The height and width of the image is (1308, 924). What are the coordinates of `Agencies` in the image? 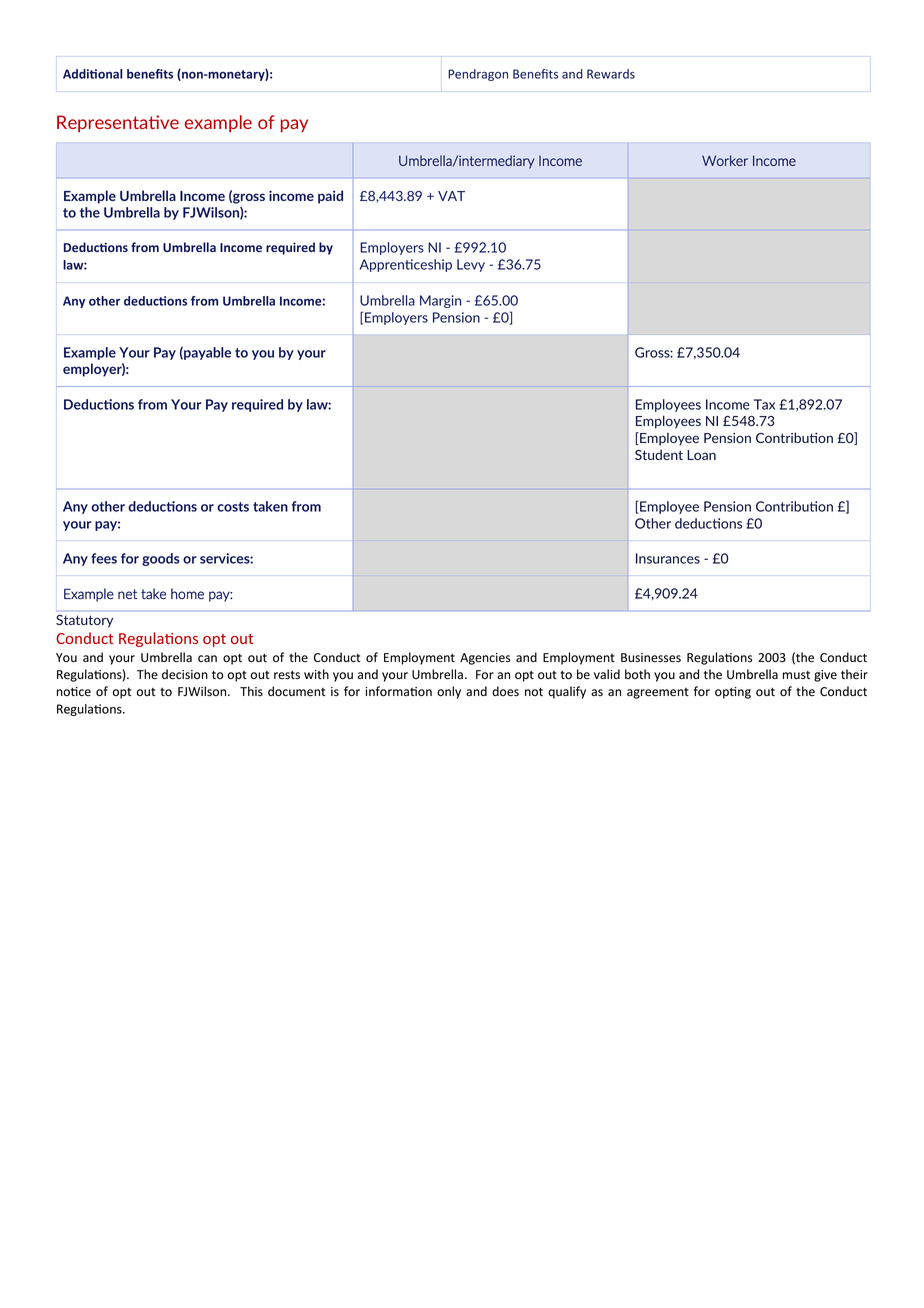 It's located at (485, 659).
